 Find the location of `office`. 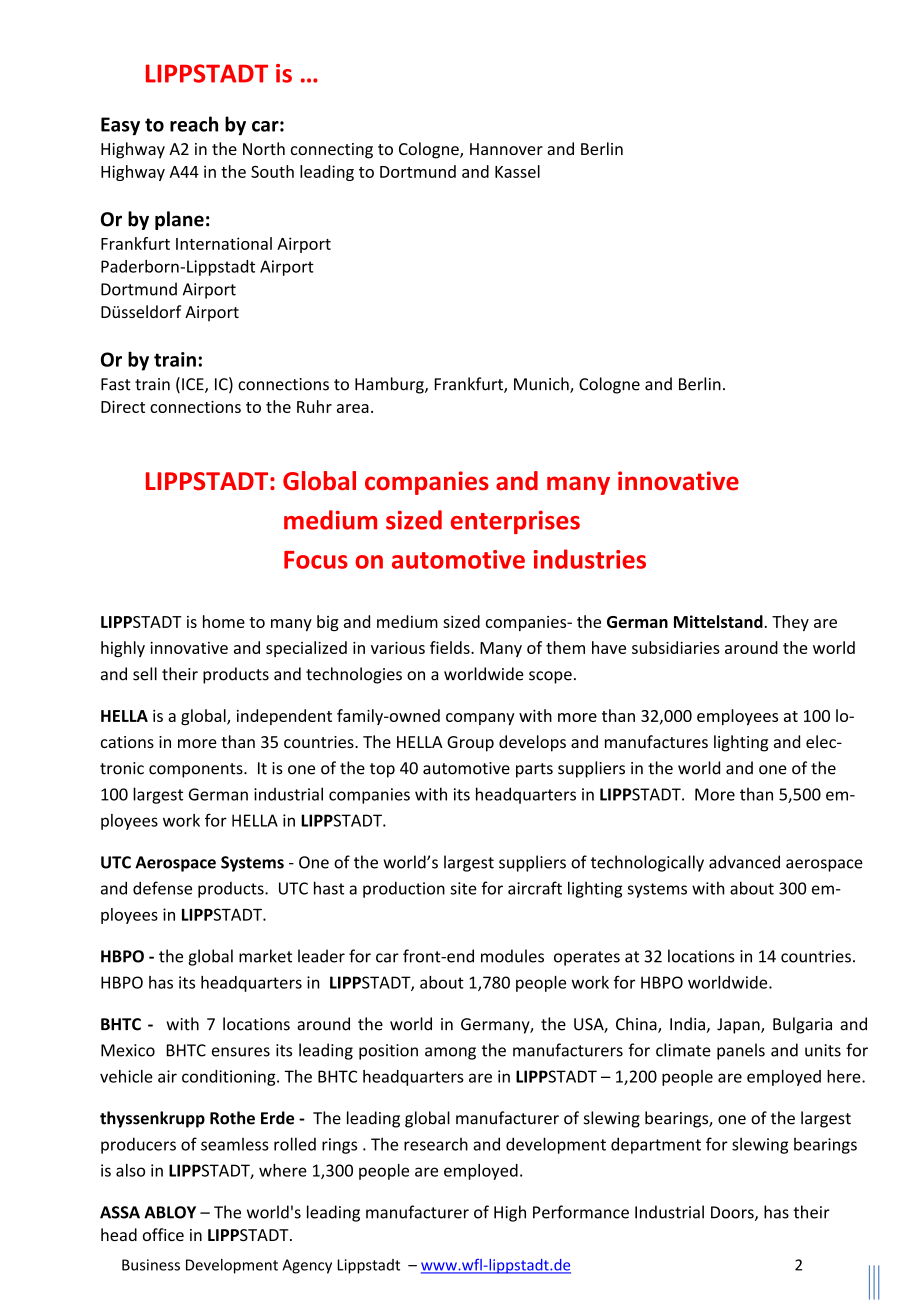

office is located at coordinates (163, 1234).
